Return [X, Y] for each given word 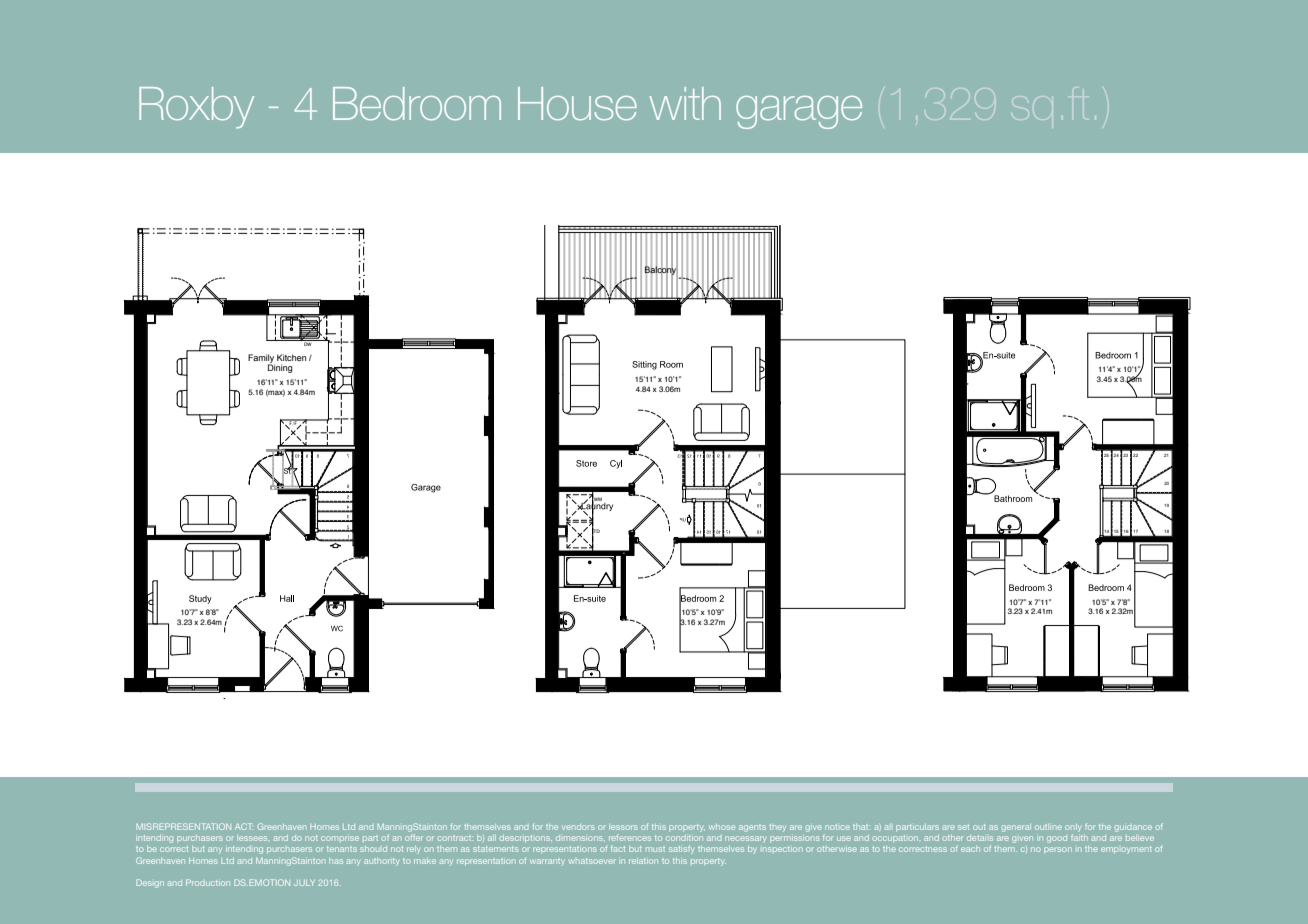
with [685, 103]
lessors [623, 827]
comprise [340, 838]
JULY [304, 883]
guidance [1133, 828]
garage [799, 112]
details [980, 838]
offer [414, 837]
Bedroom [417, 103]
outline [1048, 827]
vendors [578, 827]
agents [752, 828]
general [1016, 828]
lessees [252, 838]
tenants [342, 849]
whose [722, 827]
